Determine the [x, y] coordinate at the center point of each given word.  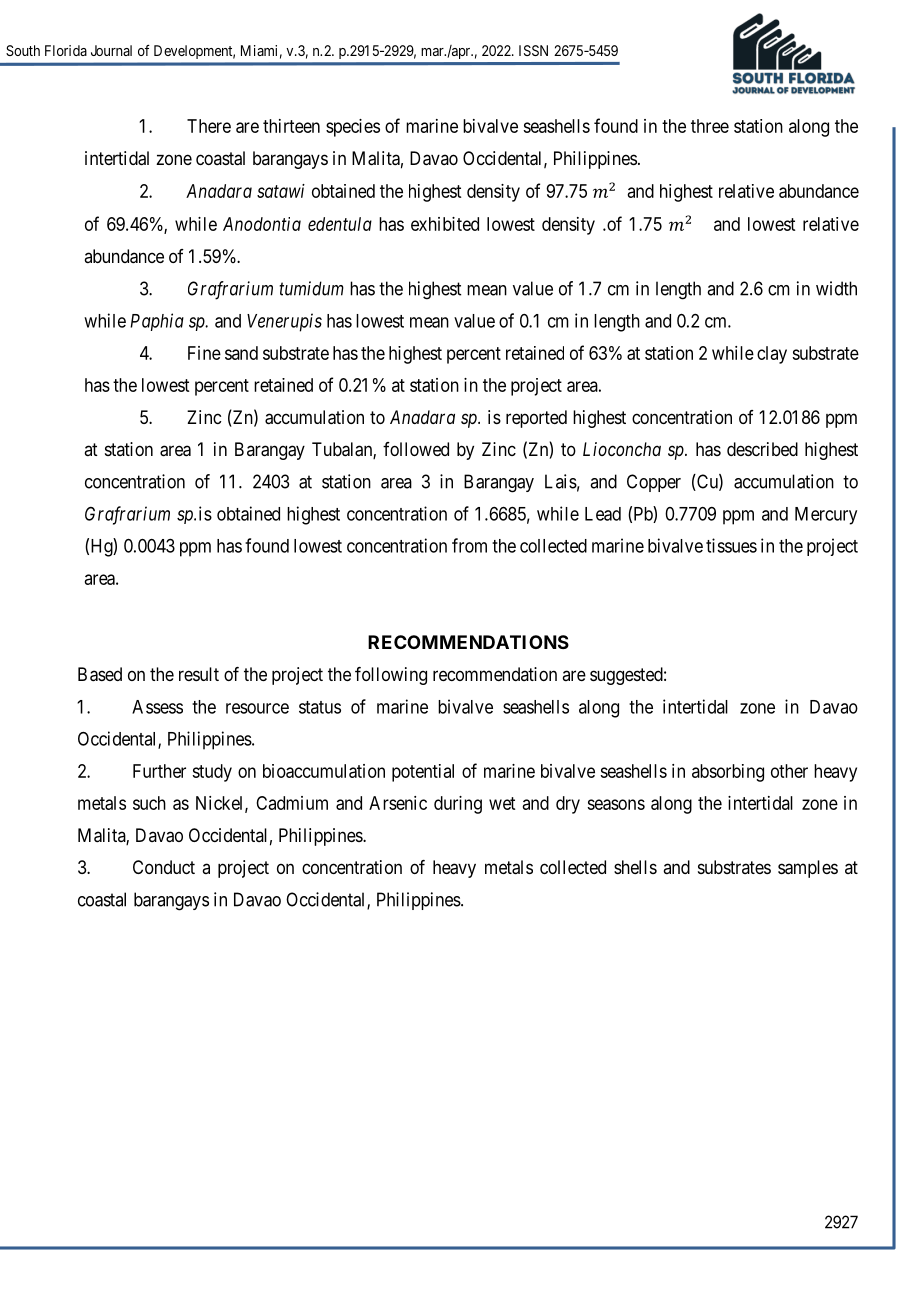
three [710, 126]
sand [241, 353]
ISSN [533, 50]
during [458, 805]
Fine [204, 353]
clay [772, 355]
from [469, 545]
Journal [111, 50]
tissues [731, 545]
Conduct [164, 867]
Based [100, 674]
